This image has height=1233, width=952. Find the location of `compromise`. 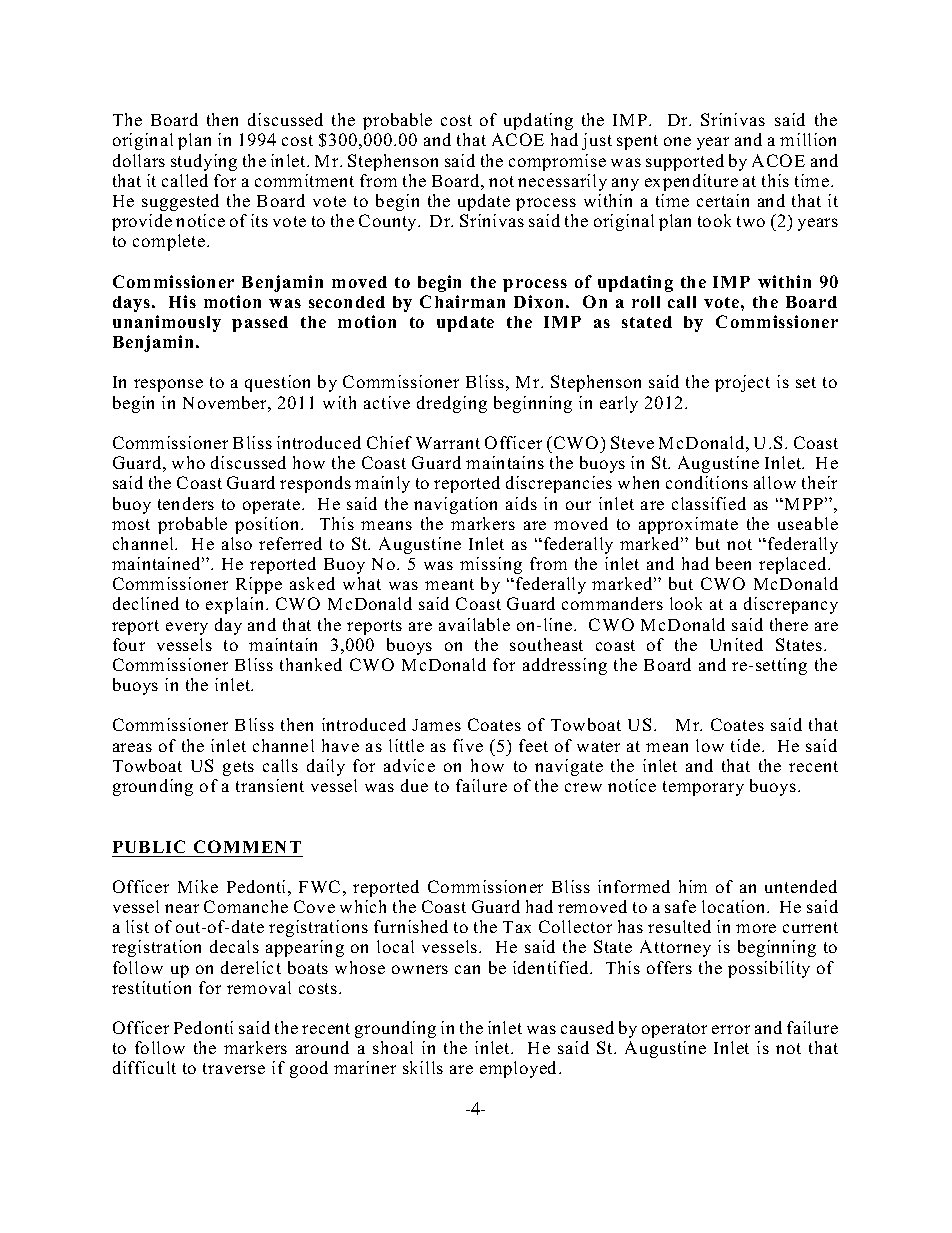

compromise is located at coordinates (557, 162).
